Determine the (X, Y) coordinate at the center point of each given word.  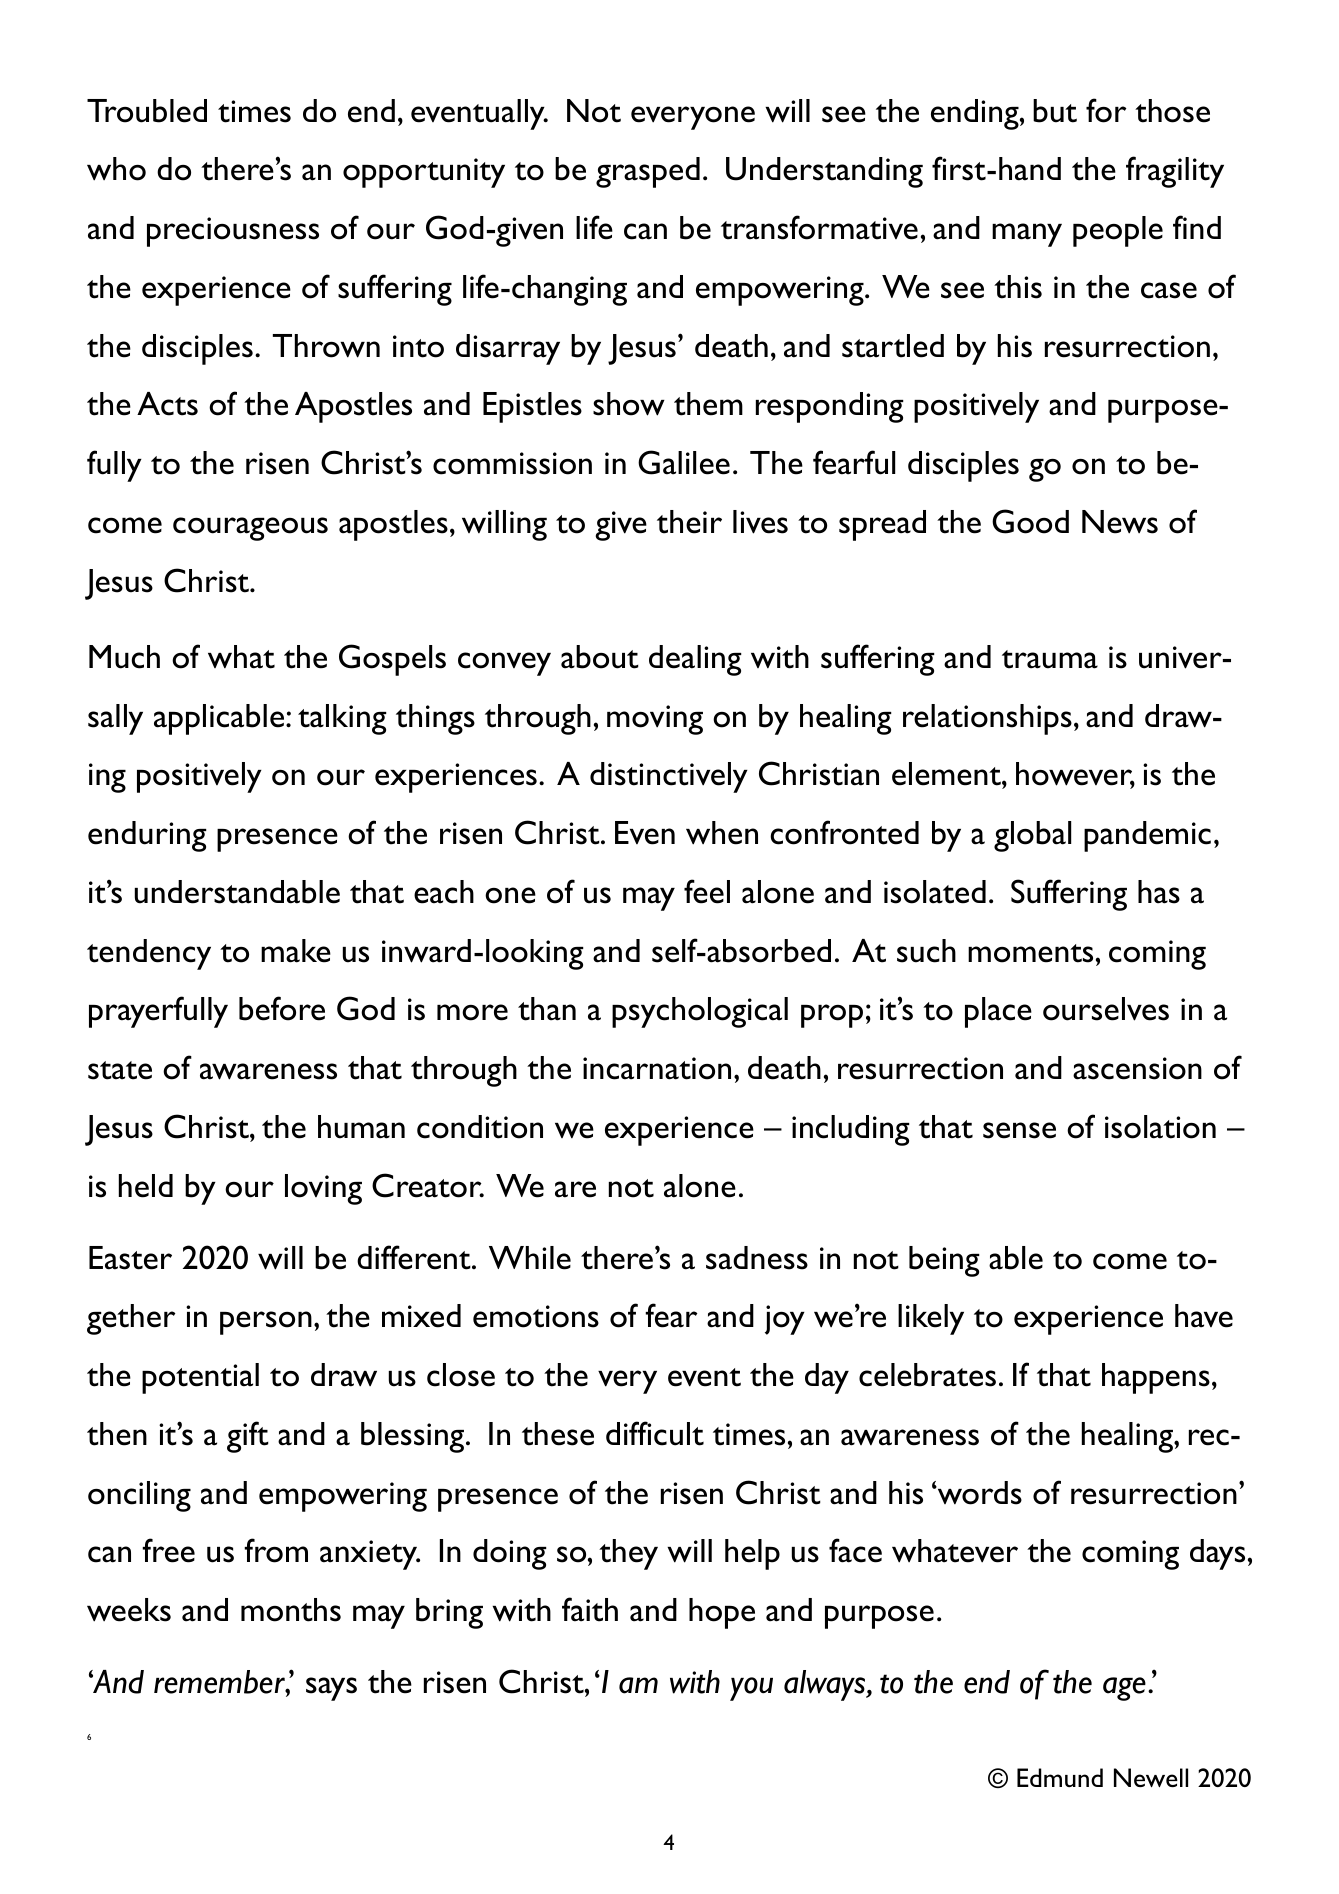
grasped (648, 172)
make (296, 951)
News (1120, 522)
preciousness (233, 232)
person (266, 1323)
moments (1030, 953)
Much (124, 657)
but (1055, 111)
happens (1156, 1378)
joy (785, 1320)
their (689, 522)
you (751, 1689)
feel (707, 891)
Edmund (1060, 1777)
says (331, 1689)
